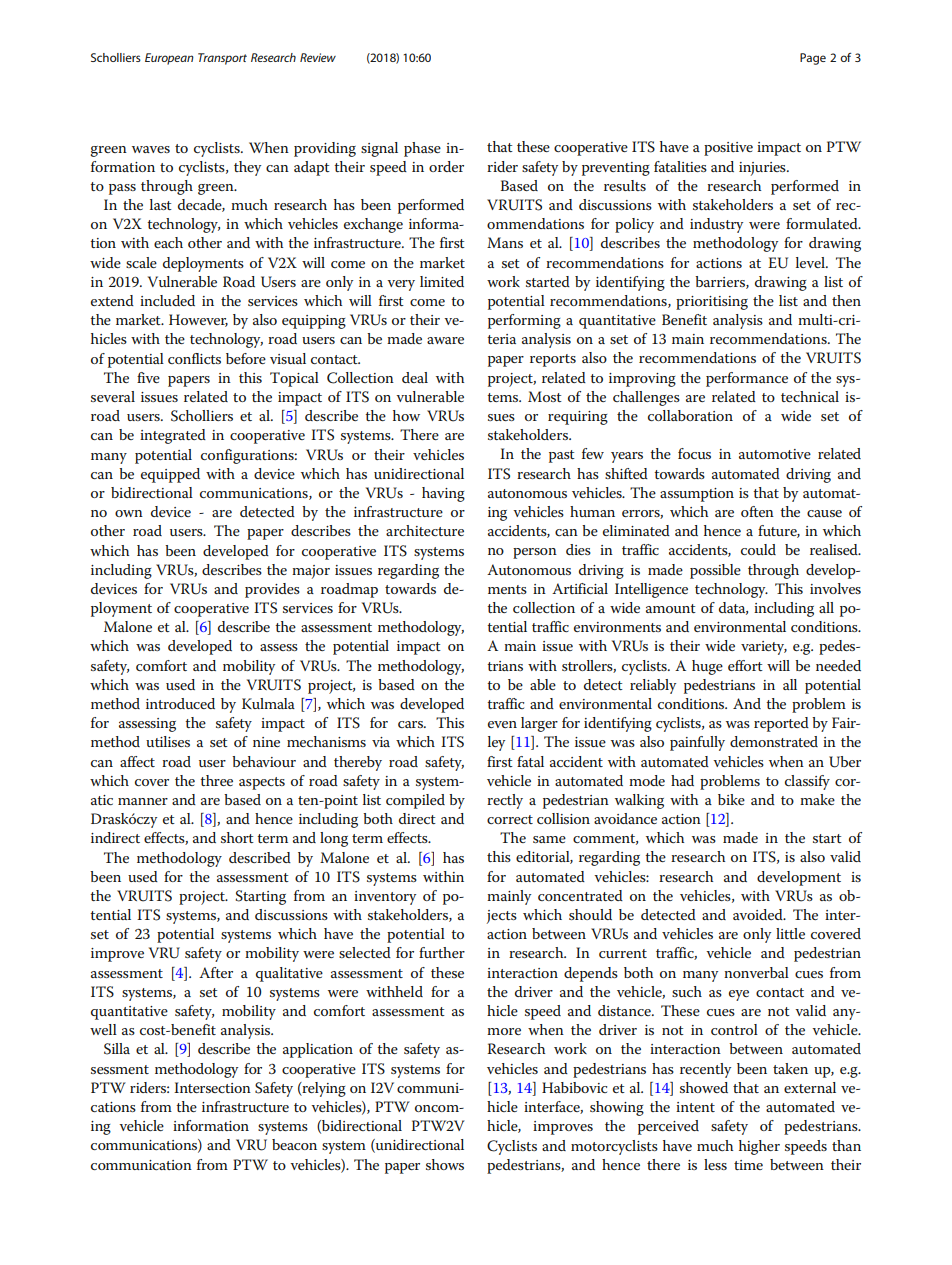  What do you see at coordinates (117, 1049) in the screenshot?
I see `Silla` at bounding box center [117, 1049].
